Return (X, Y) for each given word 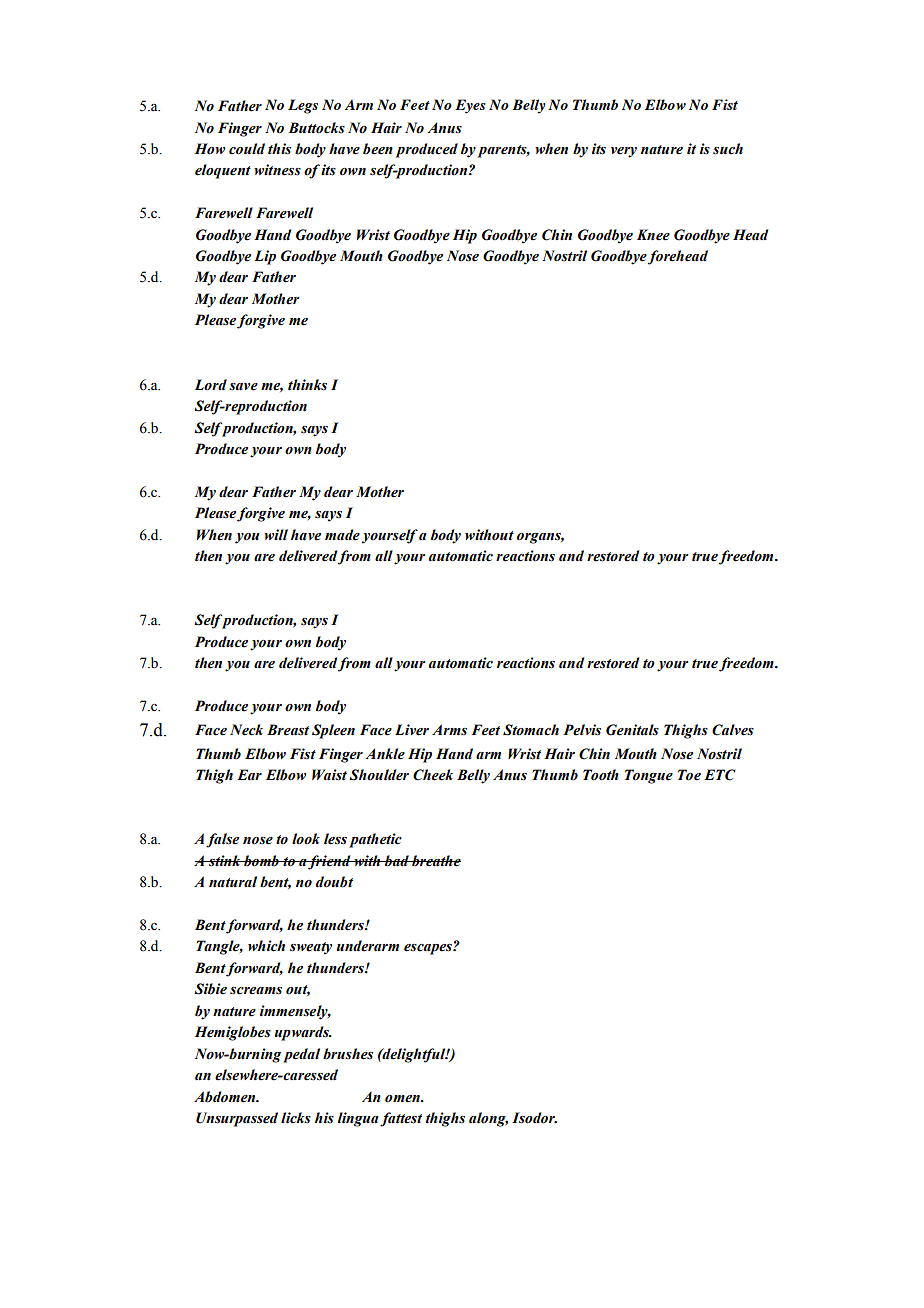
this (279, 149)
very (624, 152)
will (276, 534)
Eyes (470, 106)
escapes (429, 949)
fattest (401, 1119)
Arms (449, 730)
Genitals (632, 730)
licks (296, 1118)
